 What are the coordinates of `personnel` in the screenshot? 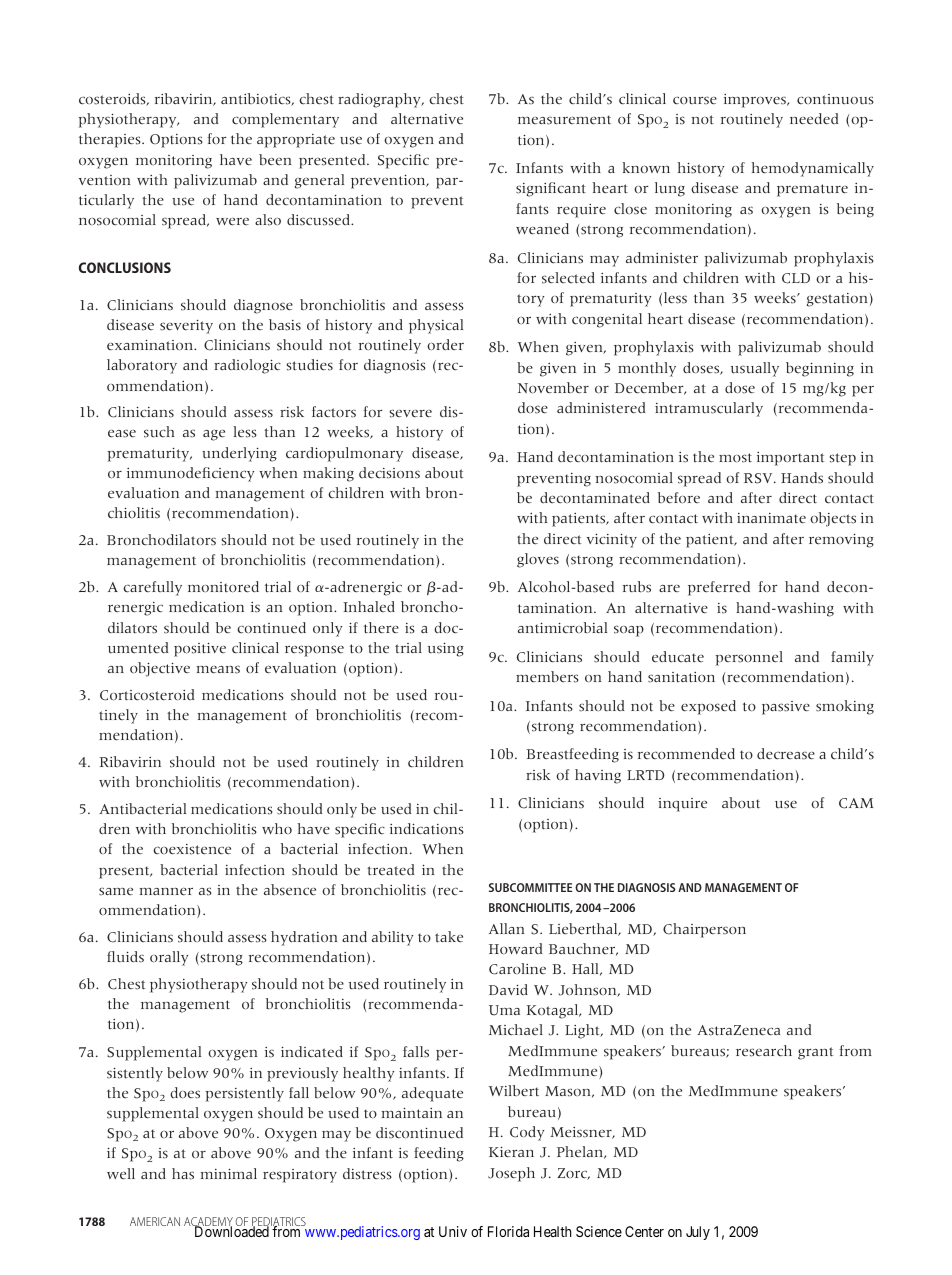 It's located at (749, 658).
